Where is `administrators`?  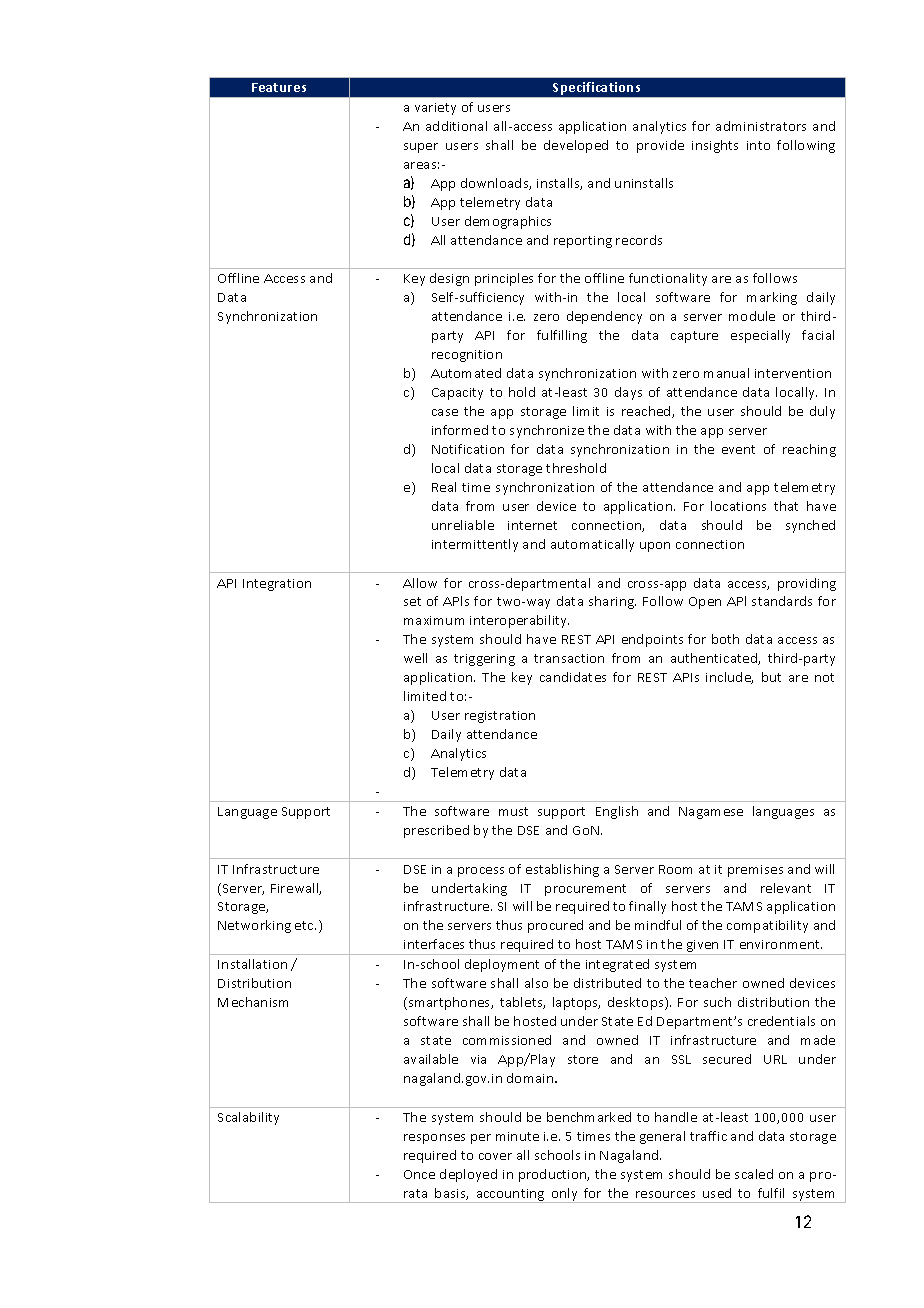 administrators is located at coordinates (761, 126).
